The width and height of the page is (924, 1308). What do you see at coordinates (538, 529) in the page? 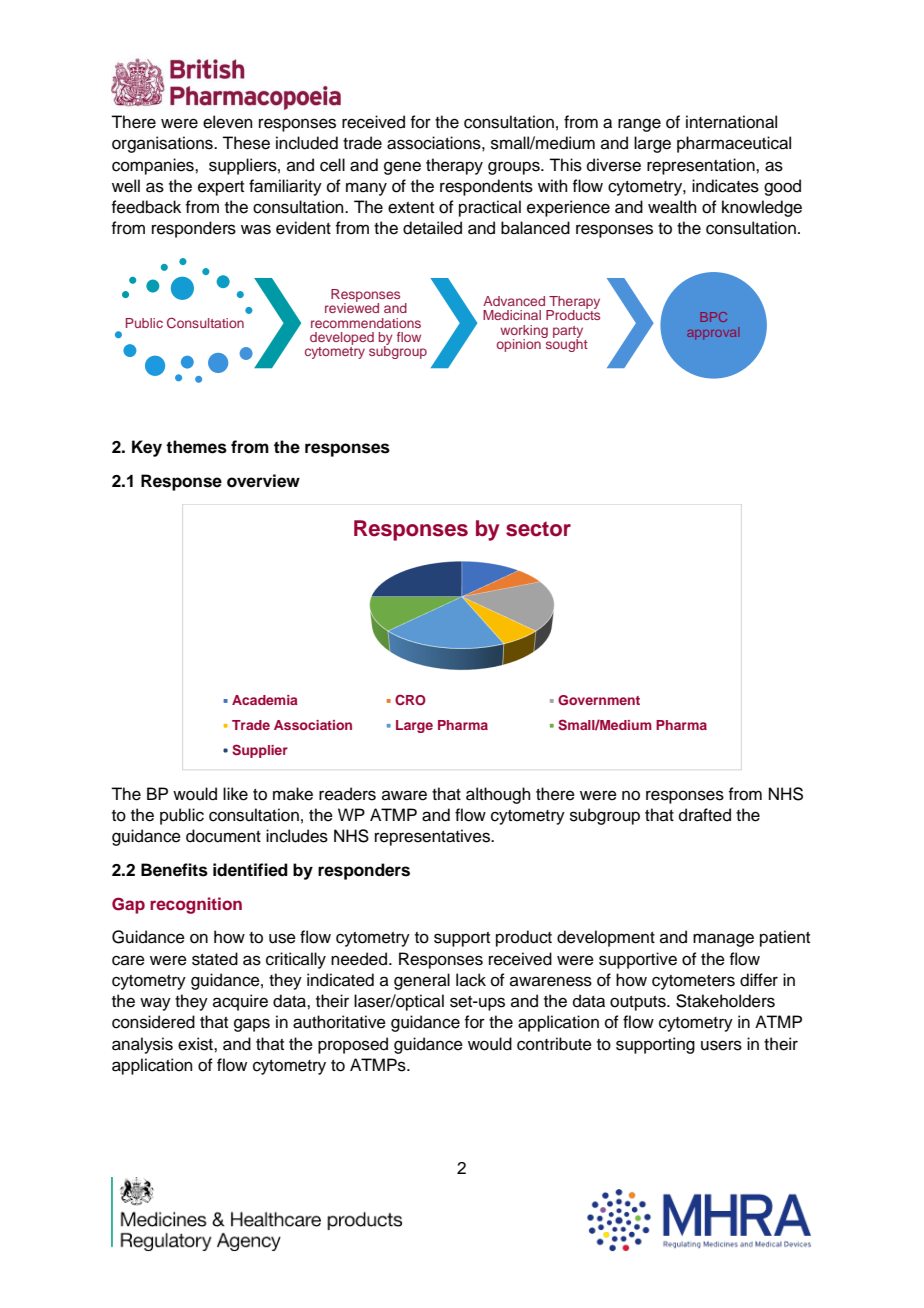
I see `sector` at bounding box center [538, 529].
